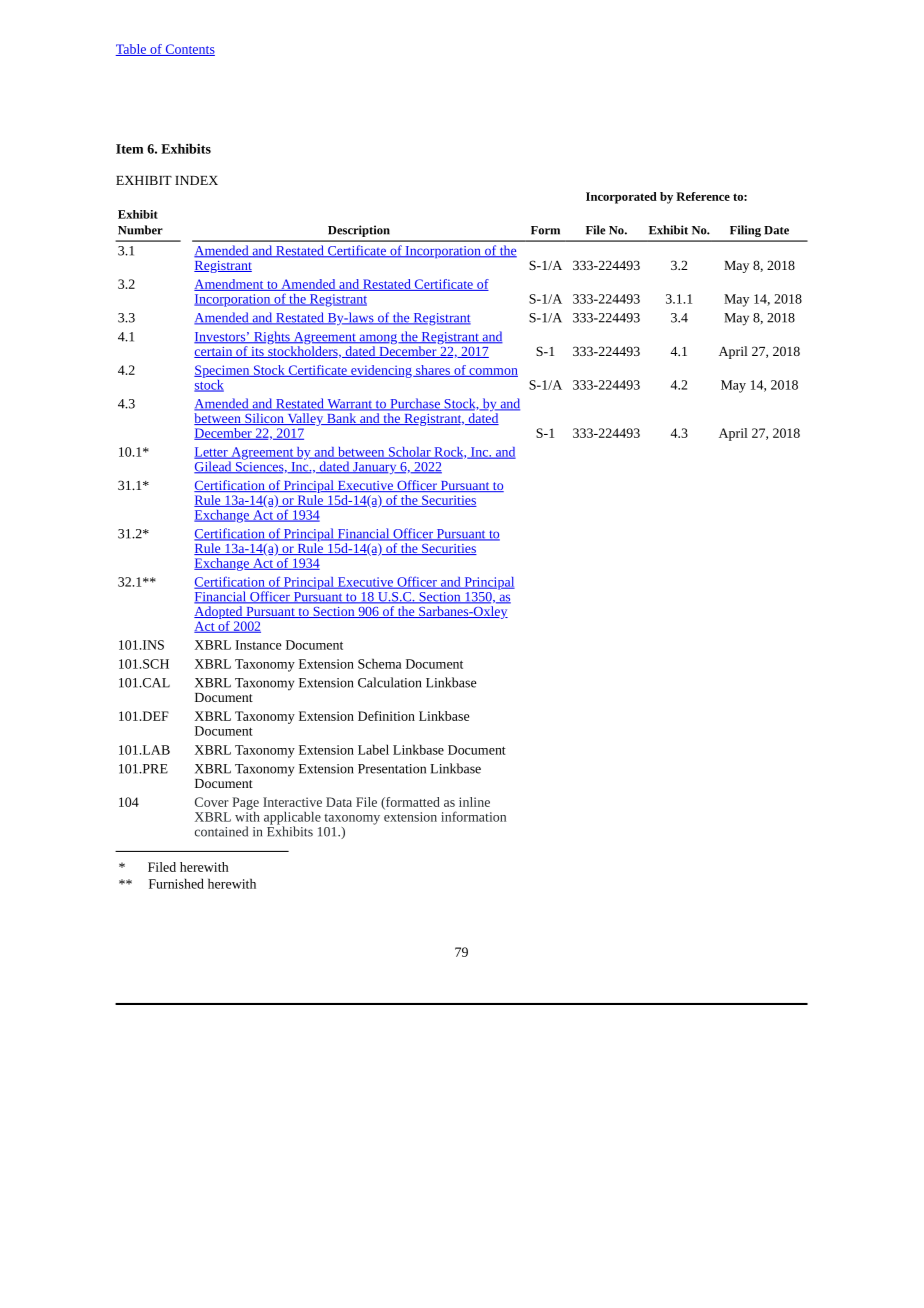 The width and height of the screenshot is (924, 1308). I want to click on common, so click(492, 372).
